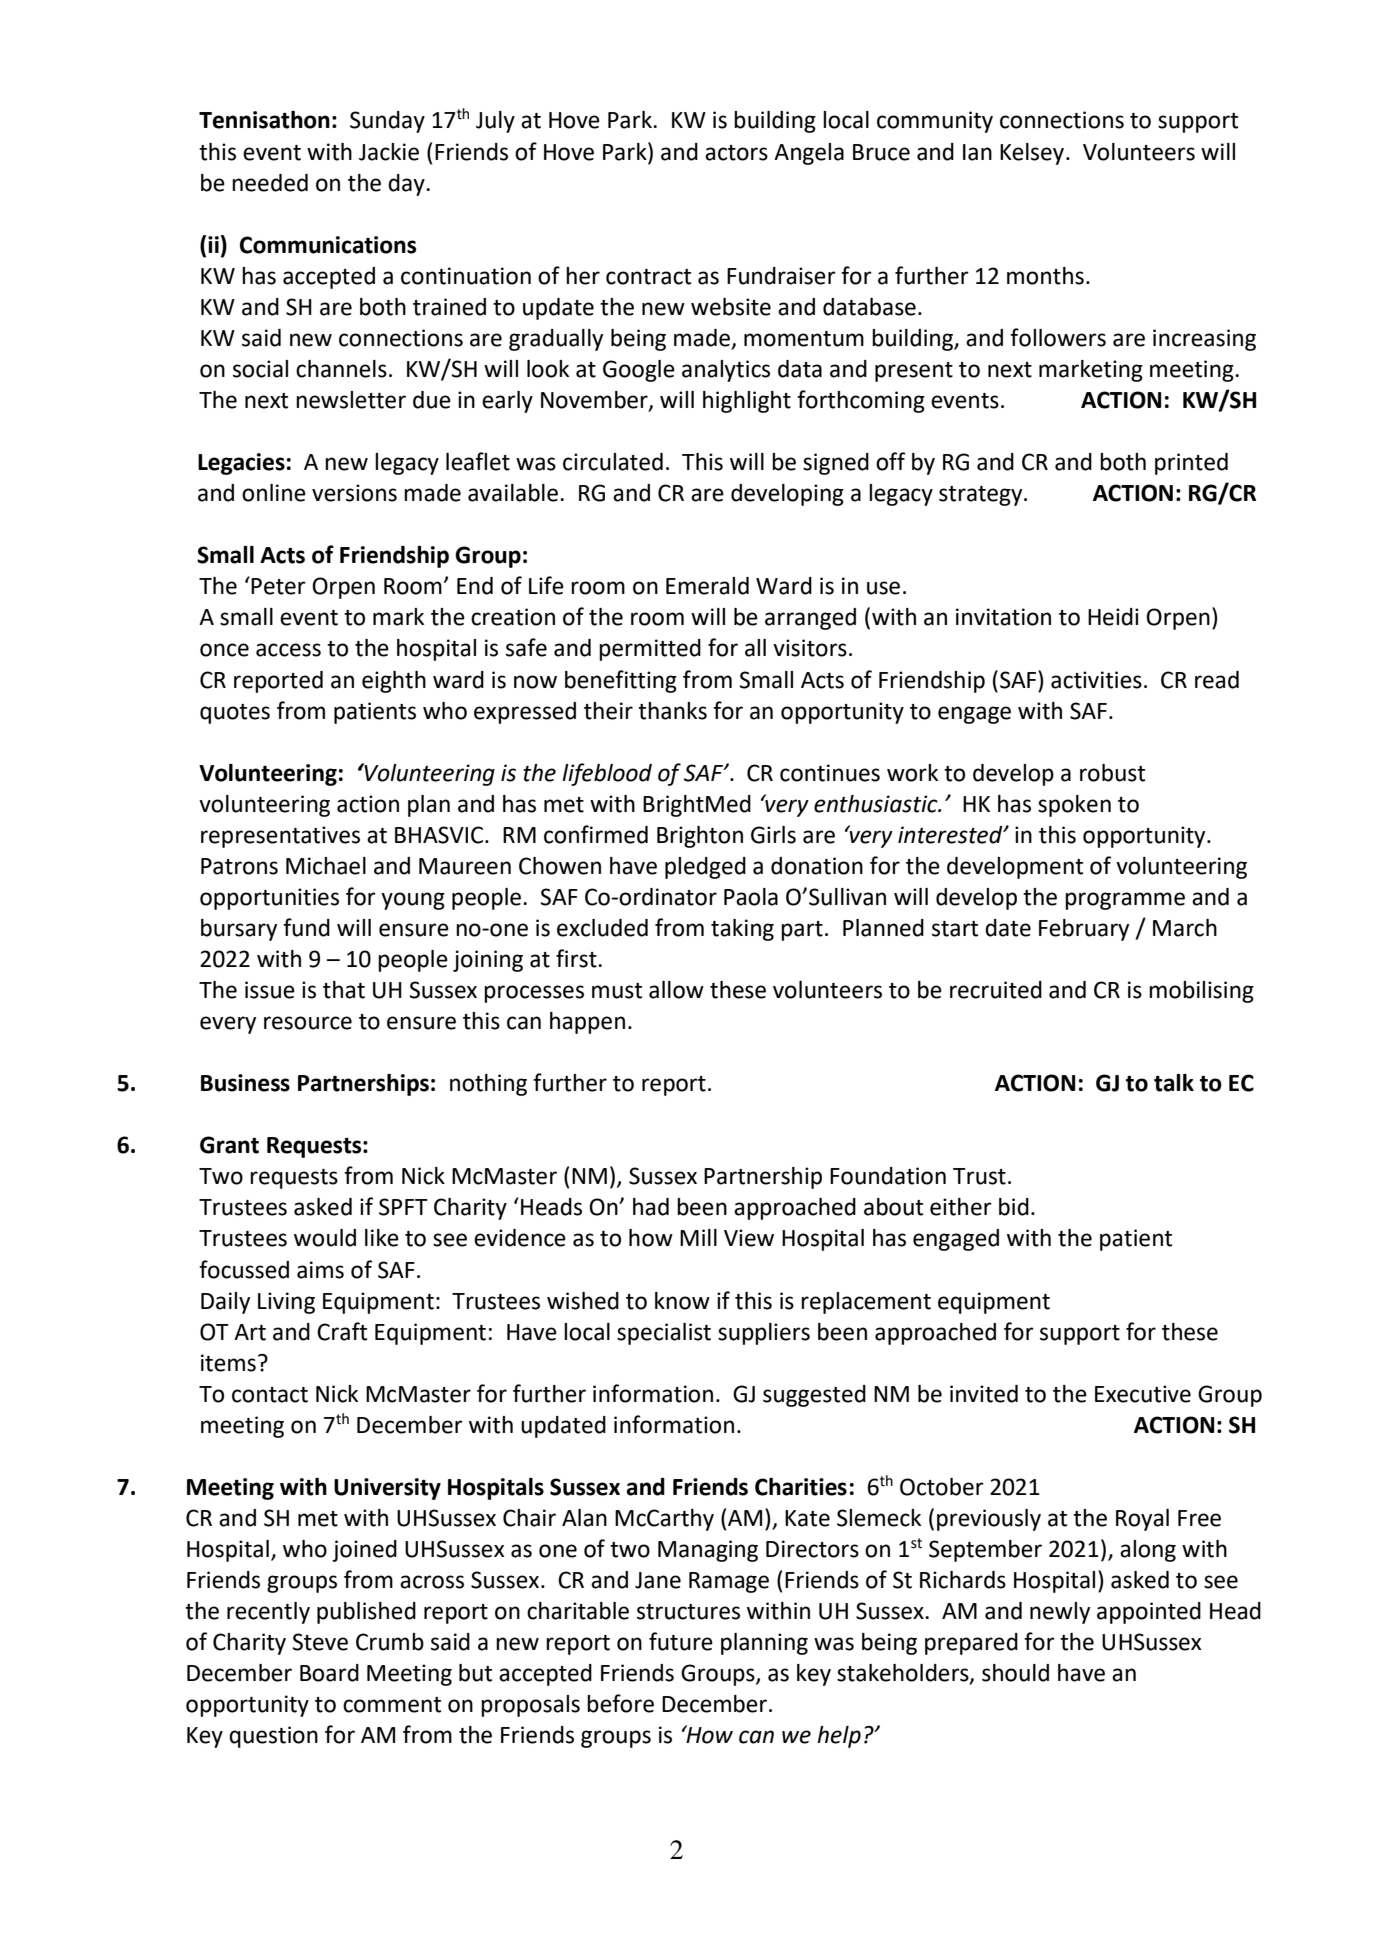  What do you see at coordinates (389, 152) in the screenshot?
I see `Jackie` at bounding box center [389, 152].
